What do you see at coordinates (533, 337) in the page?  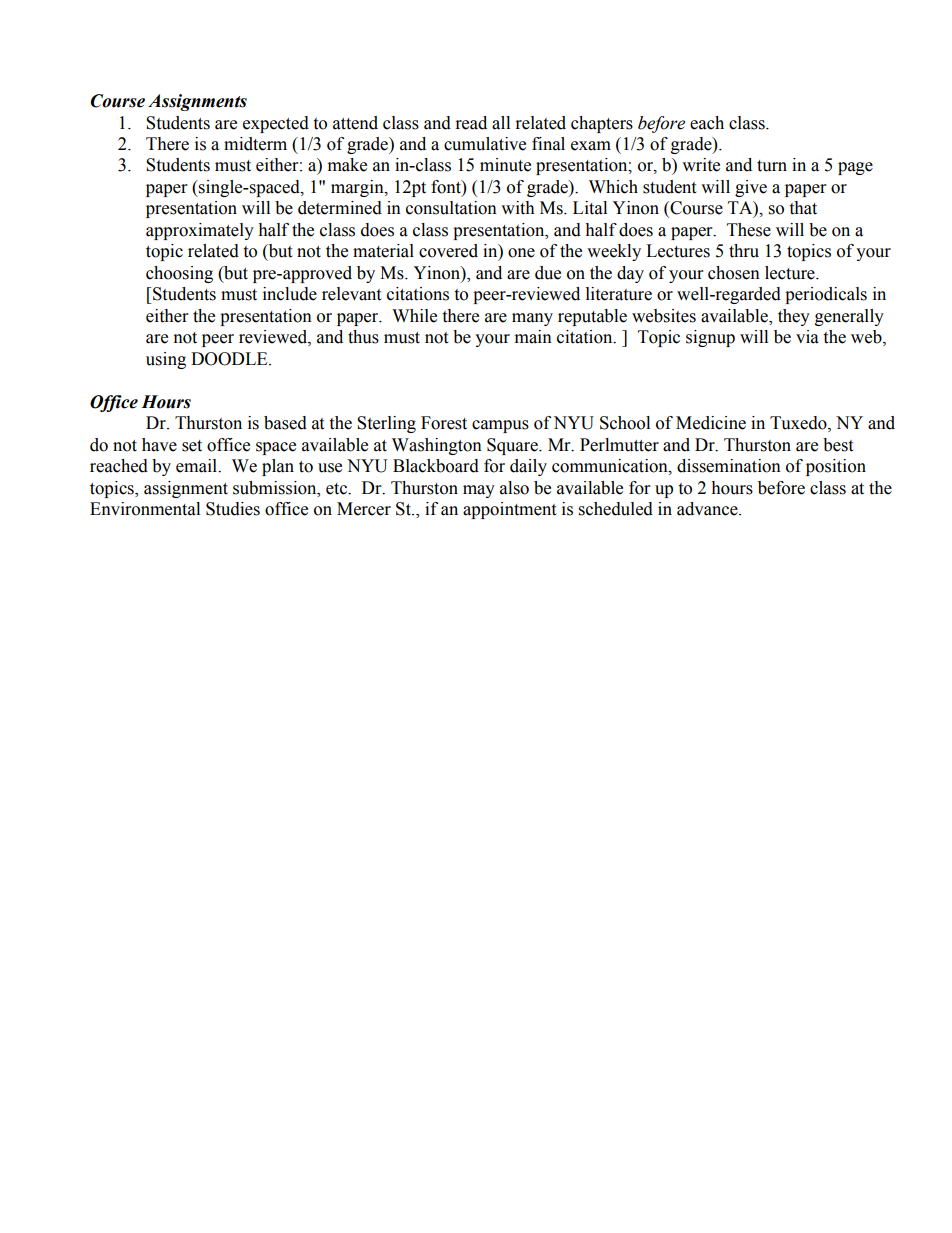 I see `main` at bounding box center [533, 337].
